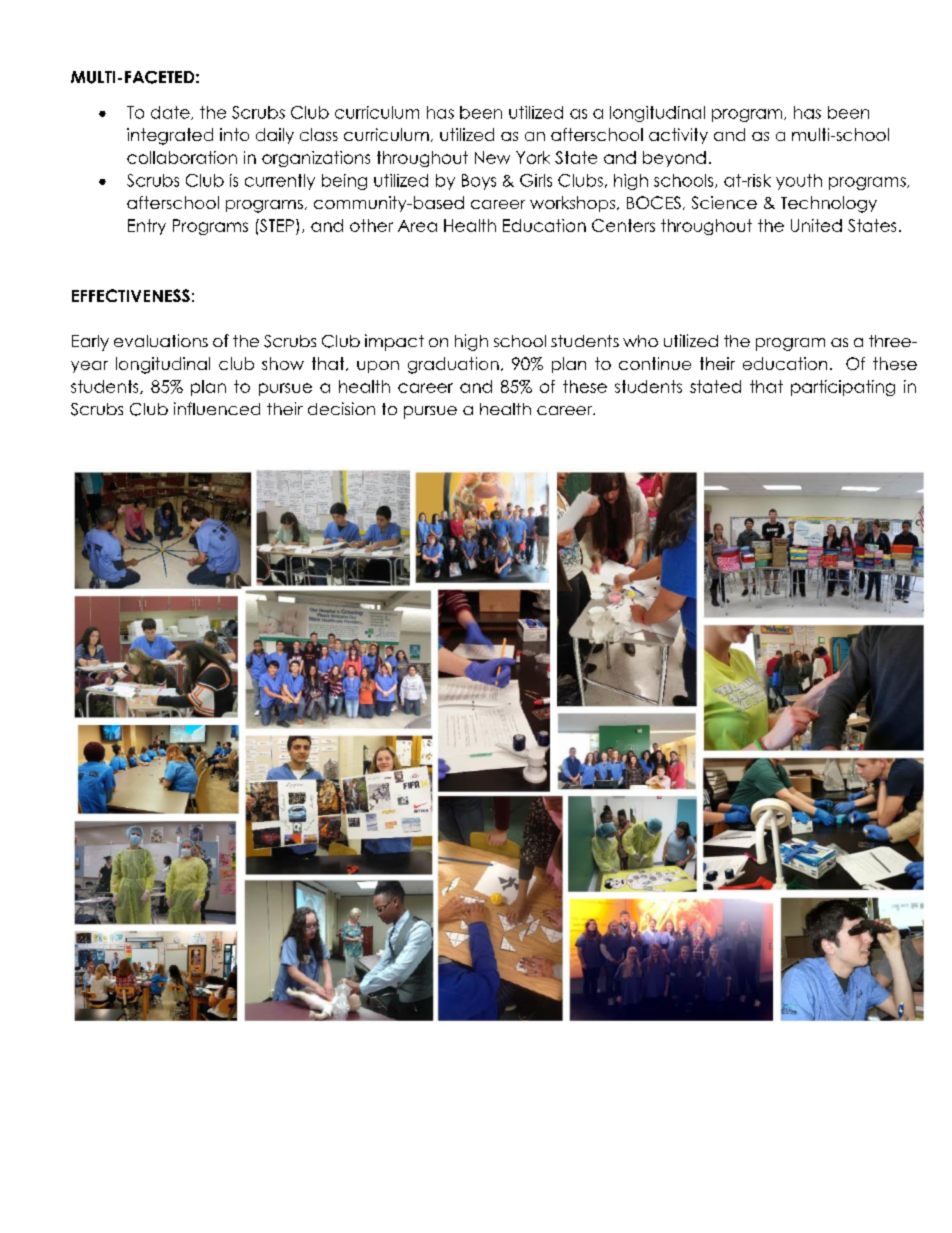 Image resolution: width=952 pixels, height=1233 pixels. Describe the element at coordinates (147, 227) in the document. I see `Entry` at that location.
